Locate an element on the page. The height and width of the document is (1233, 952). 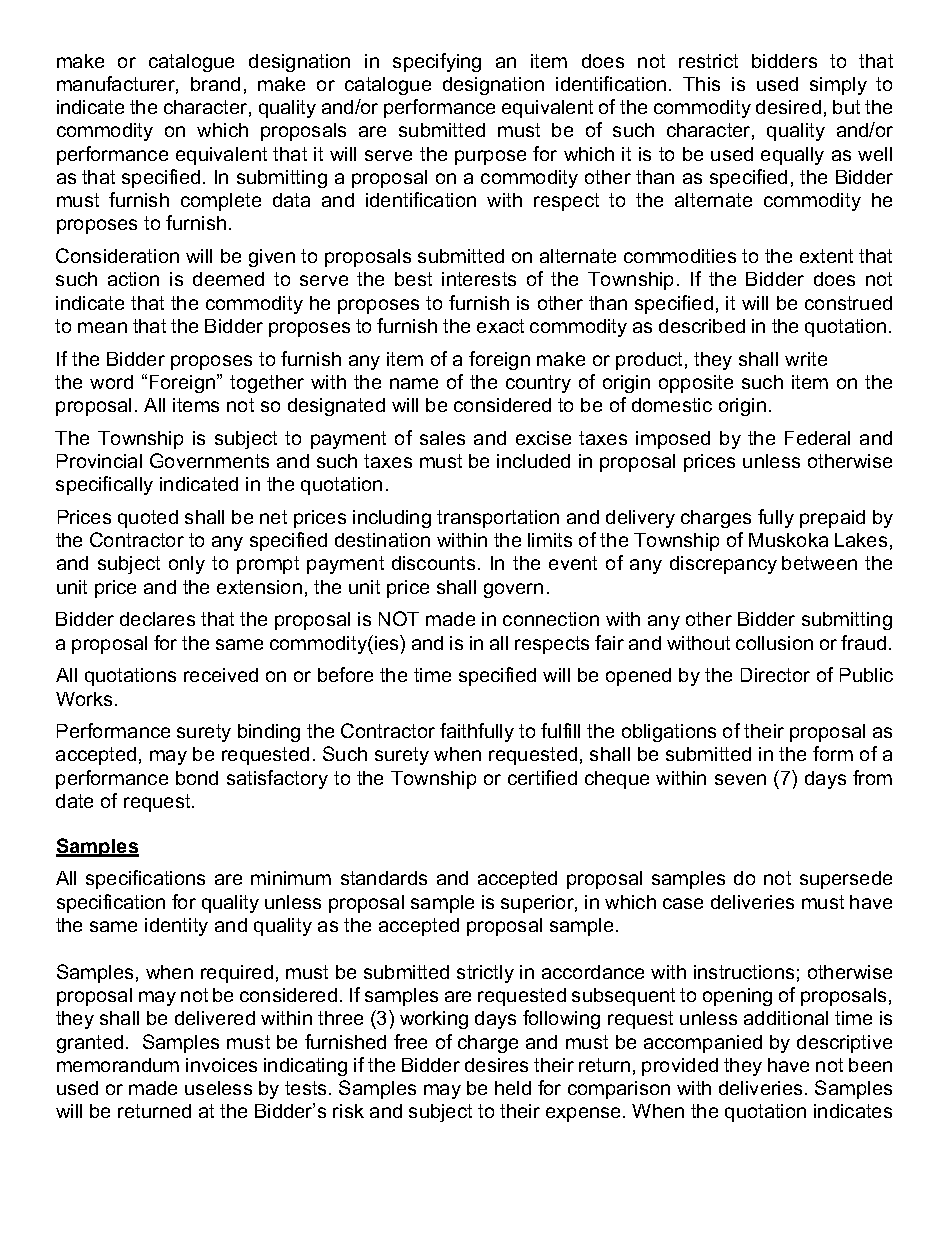
interests is located at coordinates (479, 279).
